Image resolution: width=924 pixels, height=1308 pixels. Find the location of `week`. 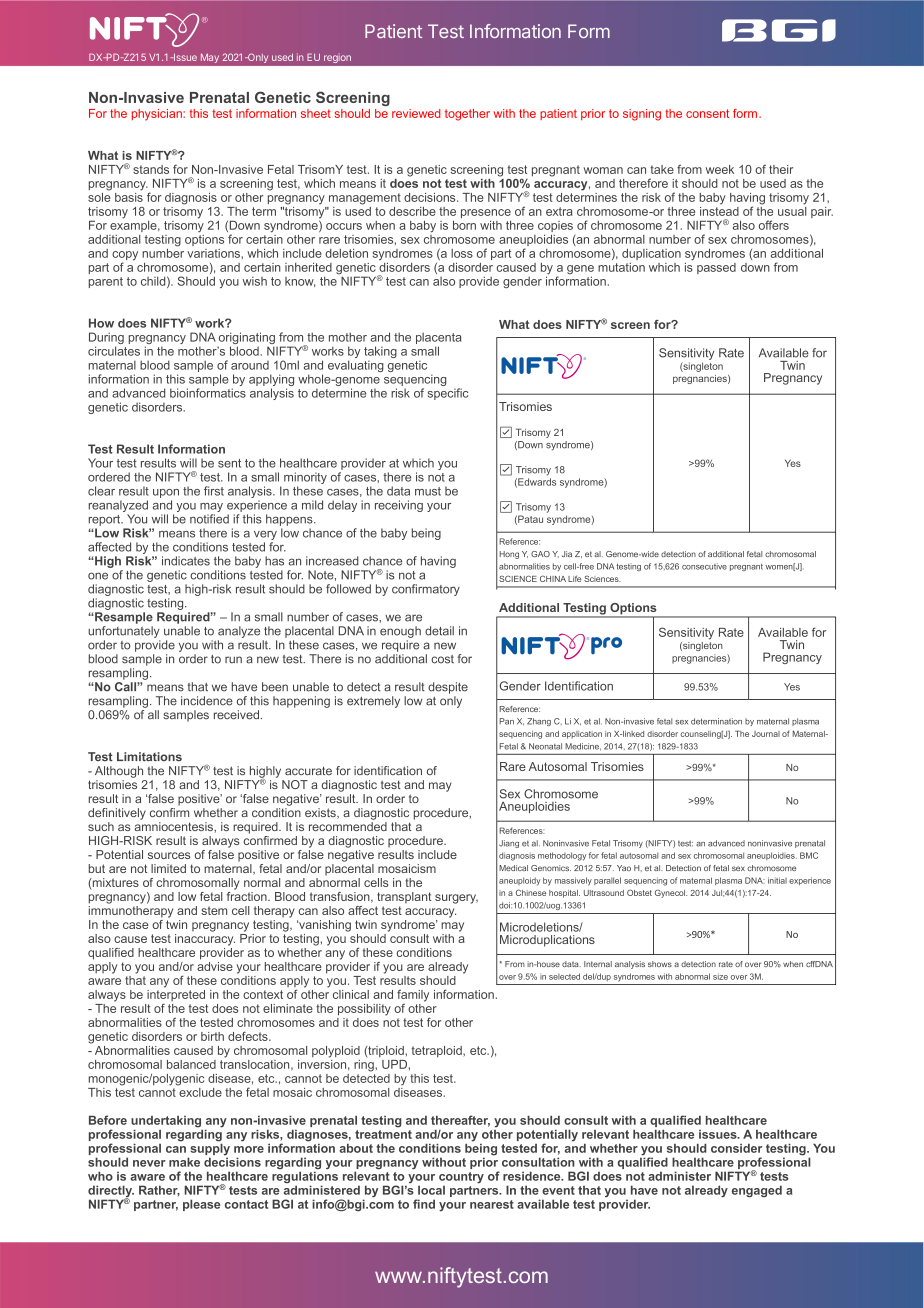

week is located at coordinates (720, 169).
